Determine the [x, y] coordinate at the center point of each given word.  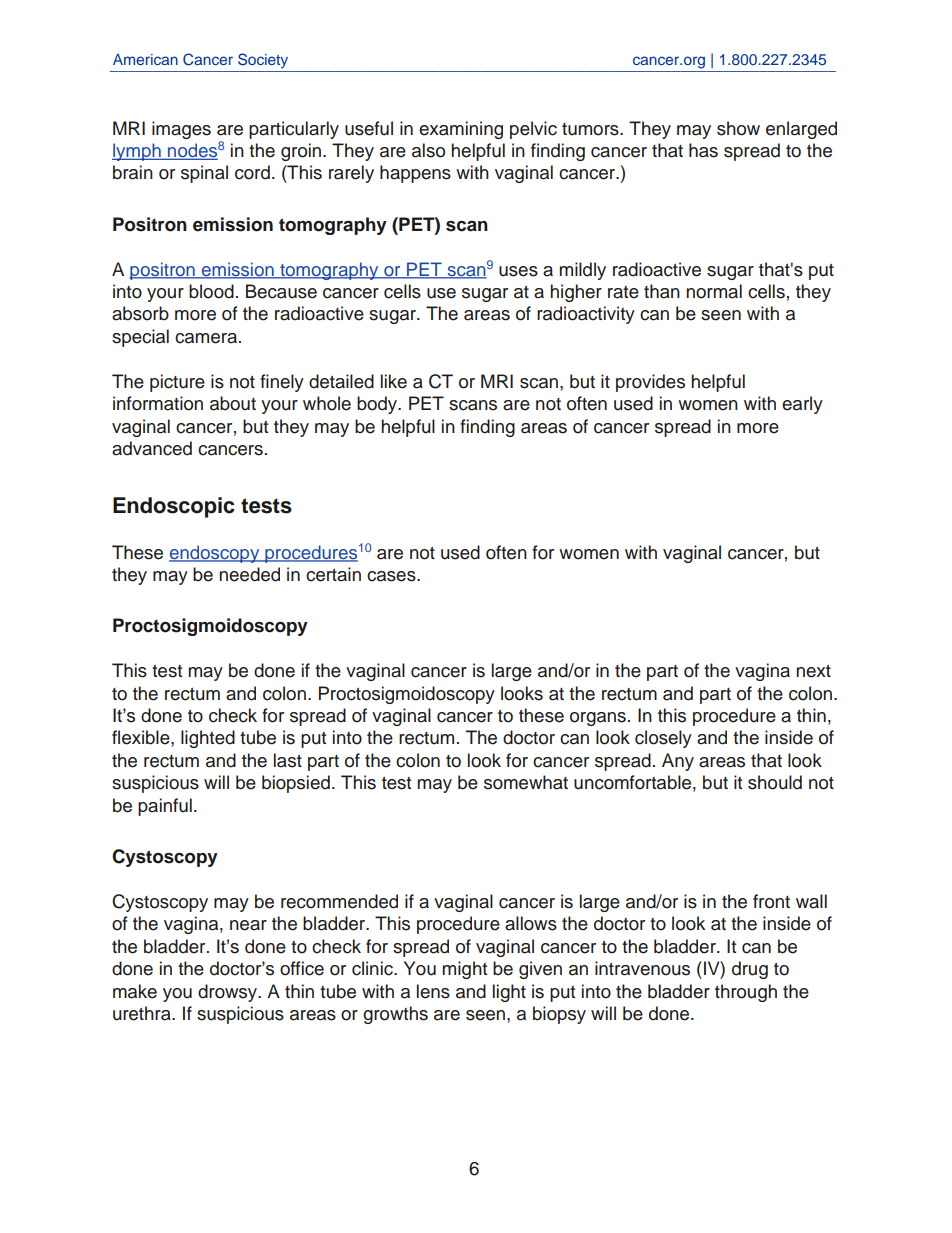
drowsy [228, 993]
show [738, 128]
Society [263, 60]
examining [461, 130]
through [746, 993]
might [464, 970]
